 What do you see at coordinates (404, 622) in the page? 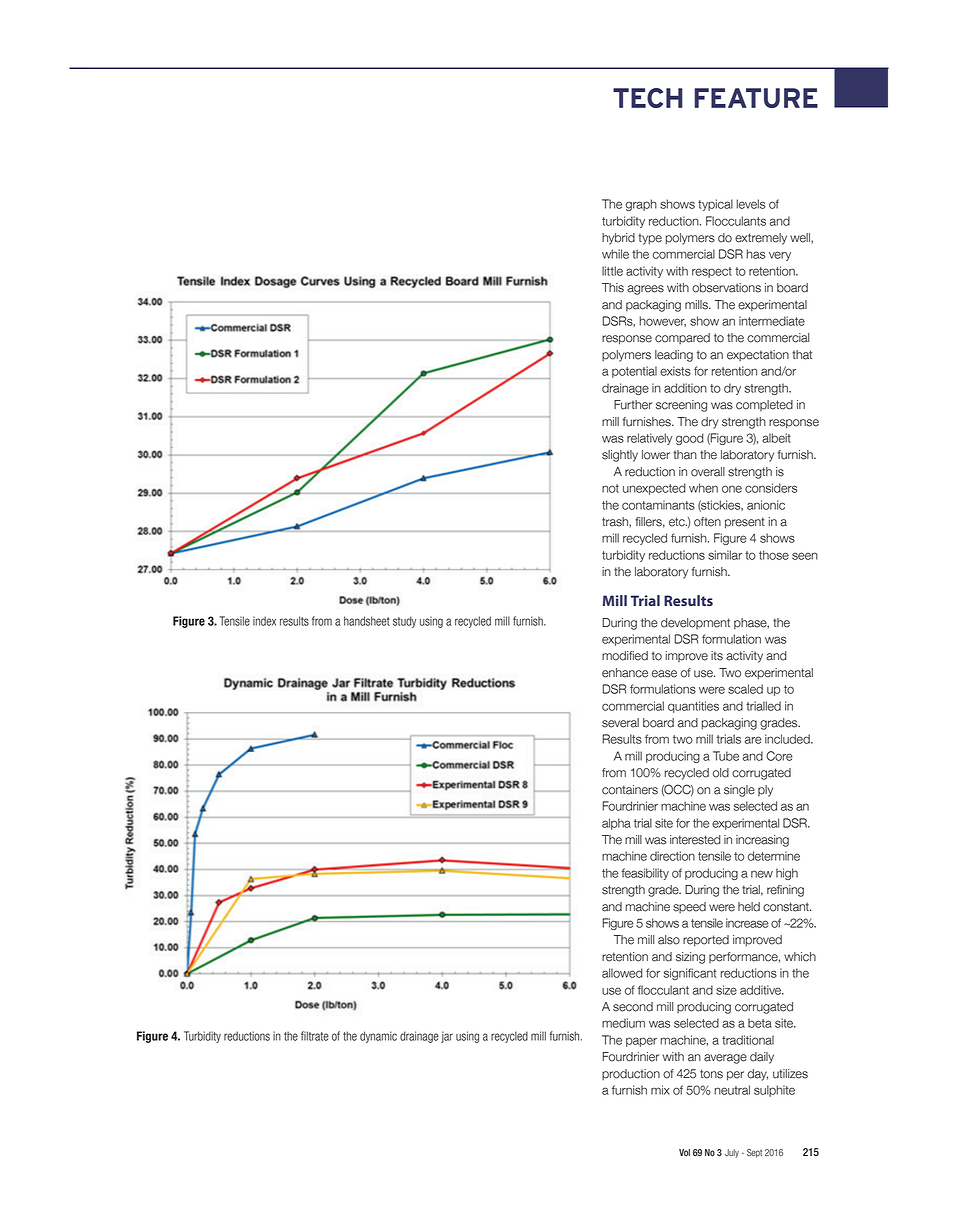
I see `study` at bounding box center [404, 622].
